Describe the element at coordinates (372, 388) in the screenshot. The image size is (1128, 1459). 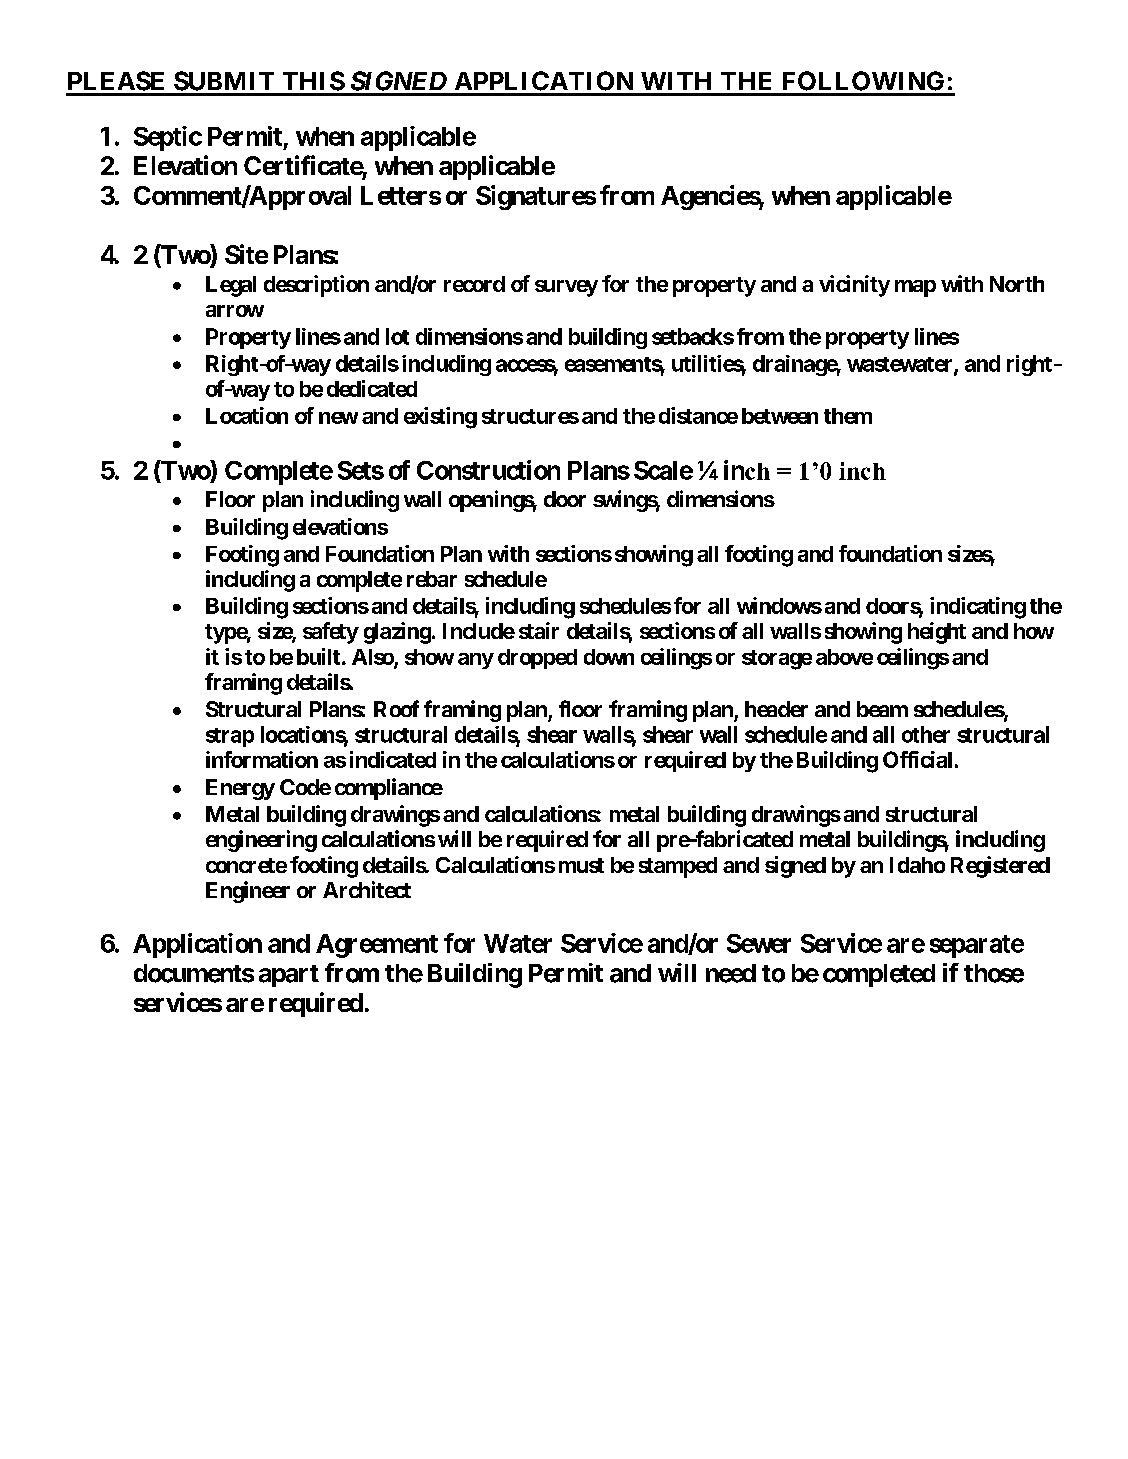
I see `dedicated` at that location.
